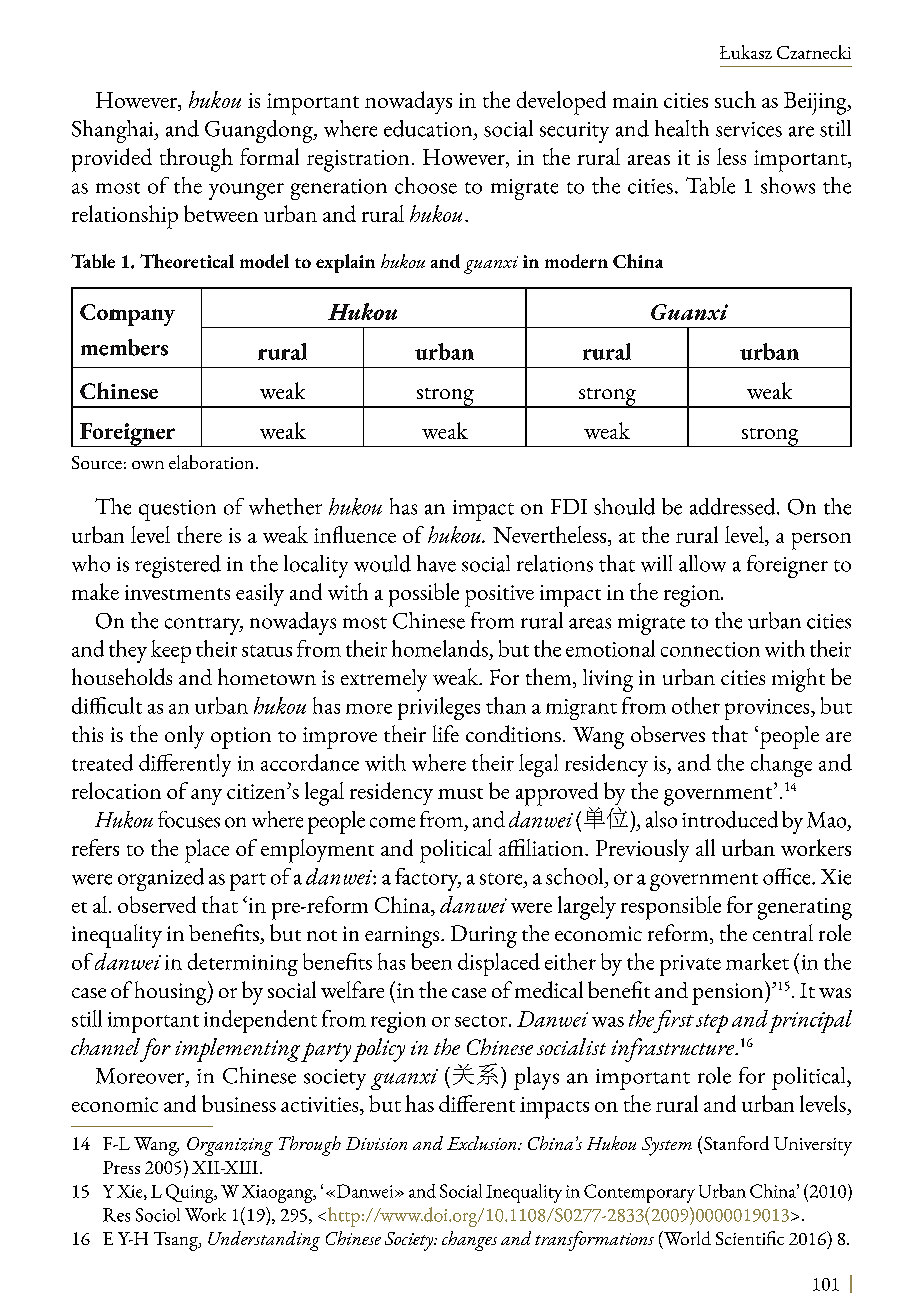 The image size is (923, 1316). Describe the element at coordinates (576, 261) in the screenshot. I see `modern` at that location.
